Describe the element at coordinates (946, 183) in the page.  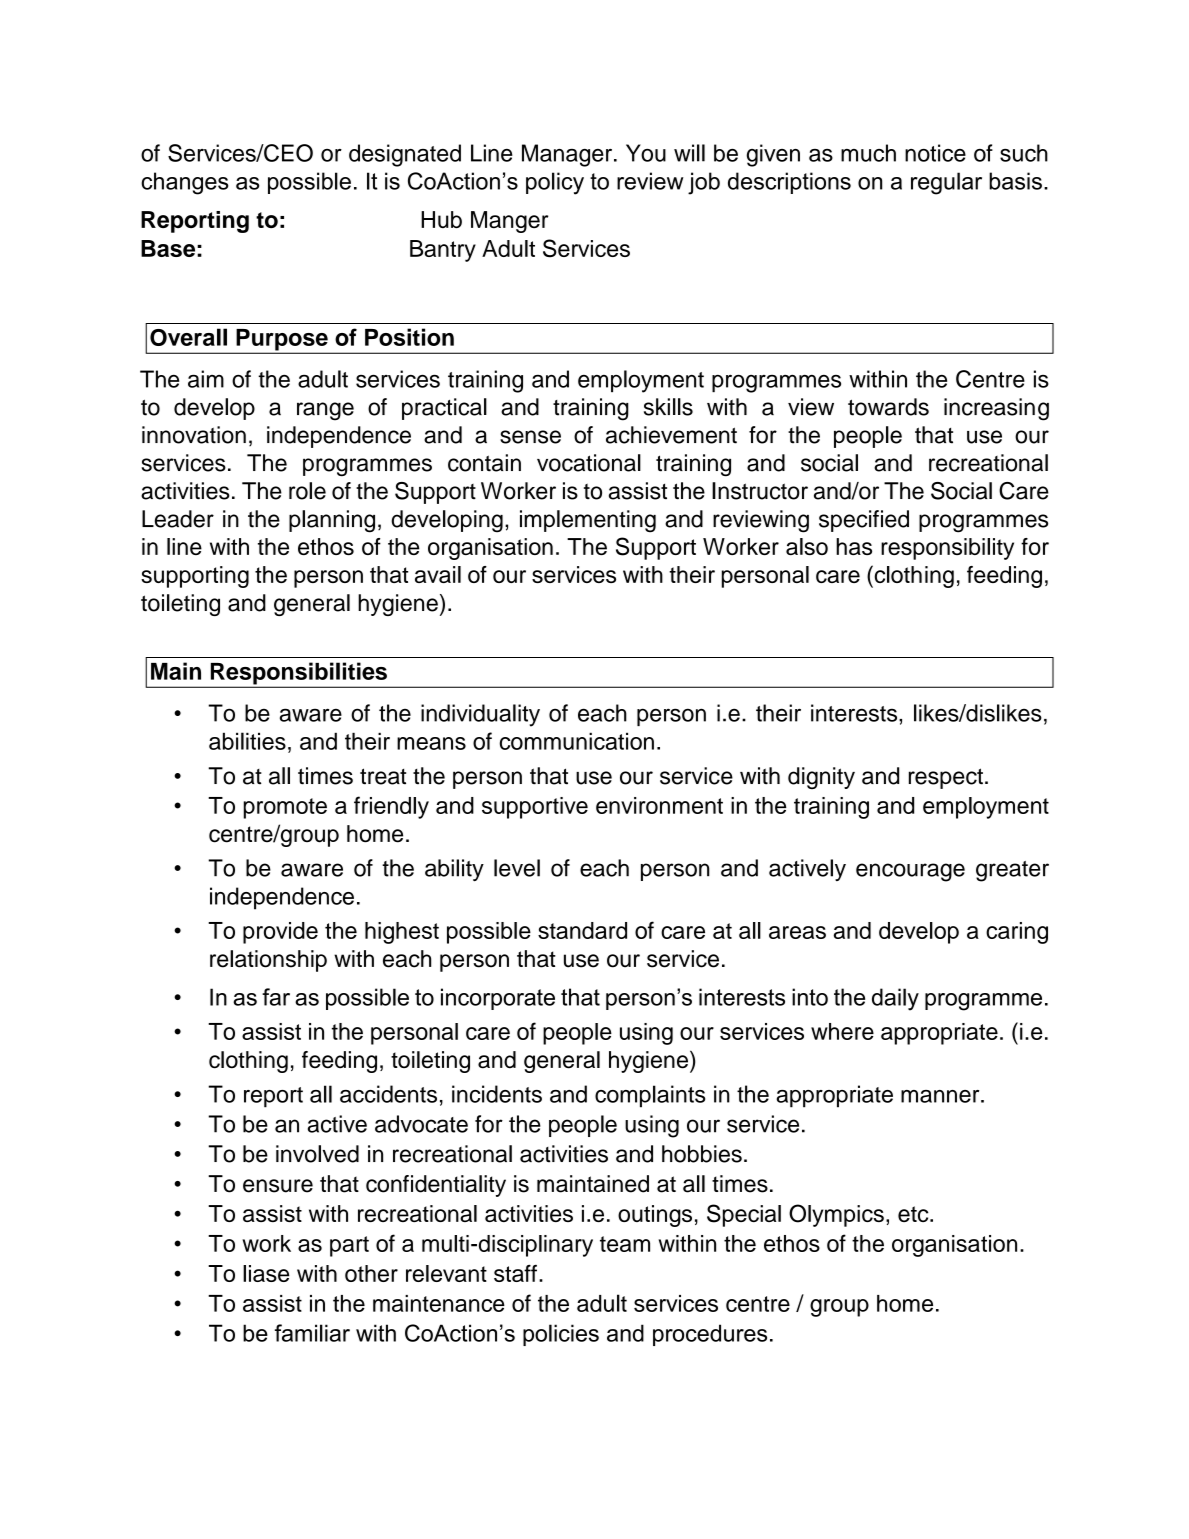
I see `regular` at that location.
